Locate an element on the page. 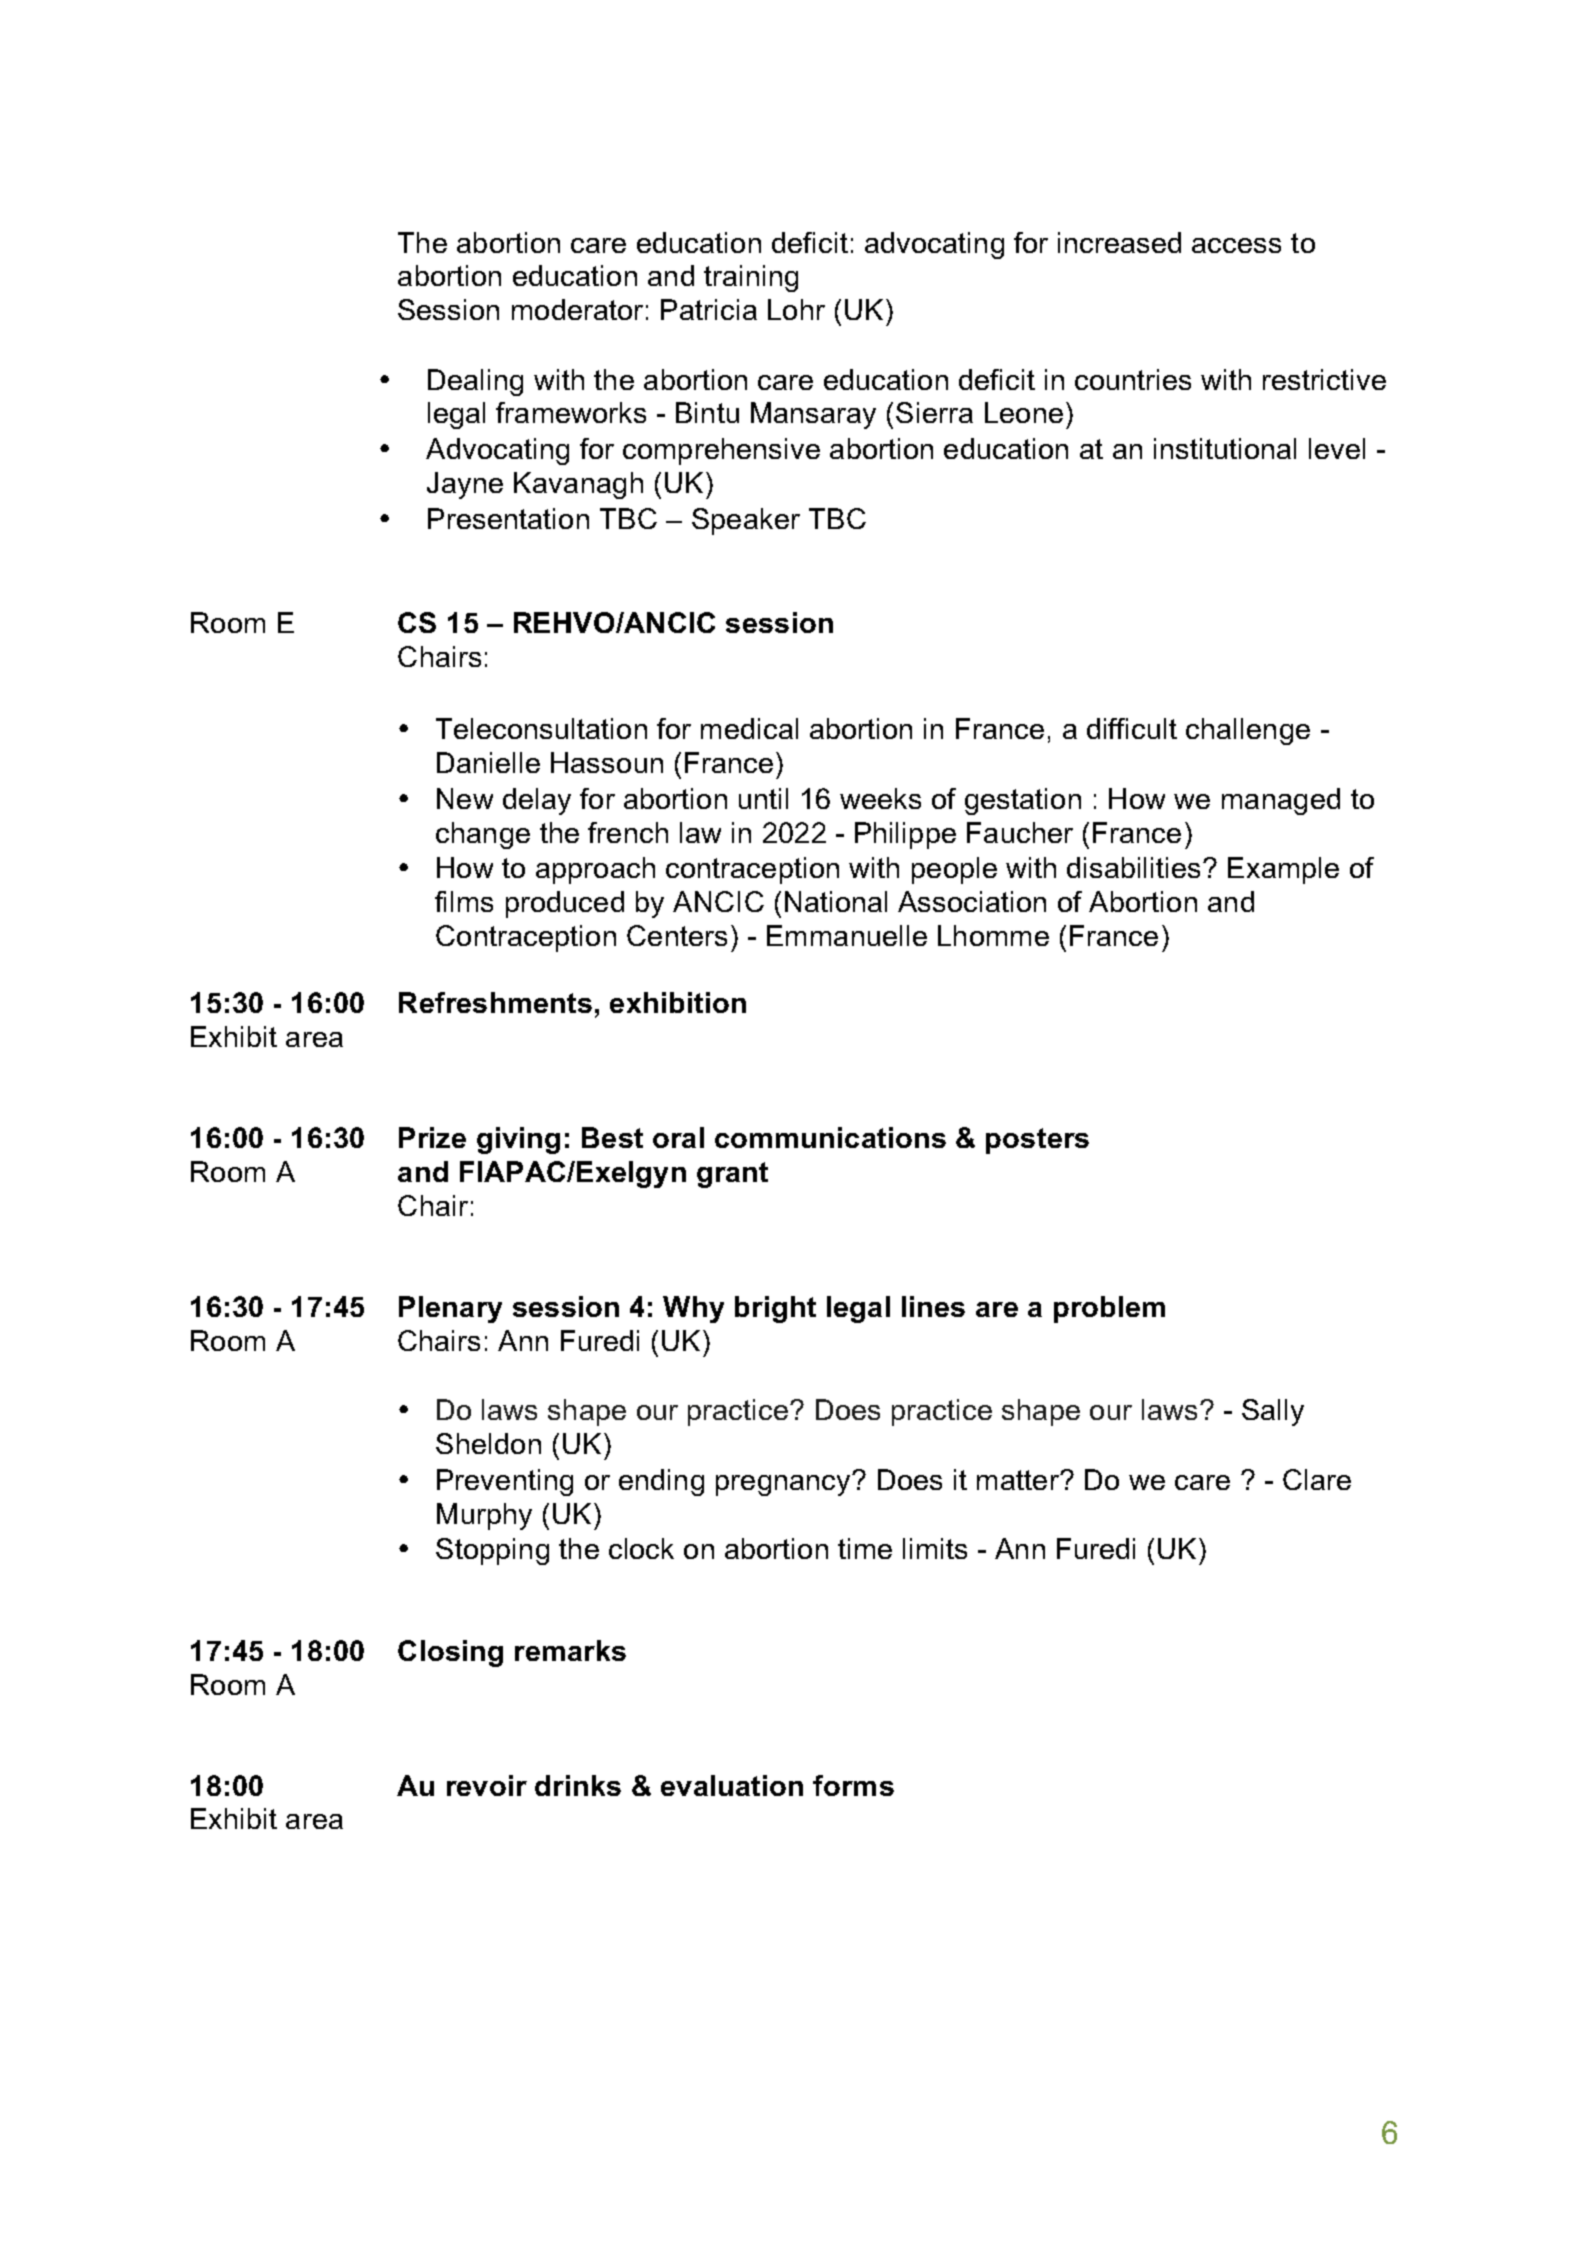 The image size is (1588, 2247). giving is located at coordinates (518, 1140).
